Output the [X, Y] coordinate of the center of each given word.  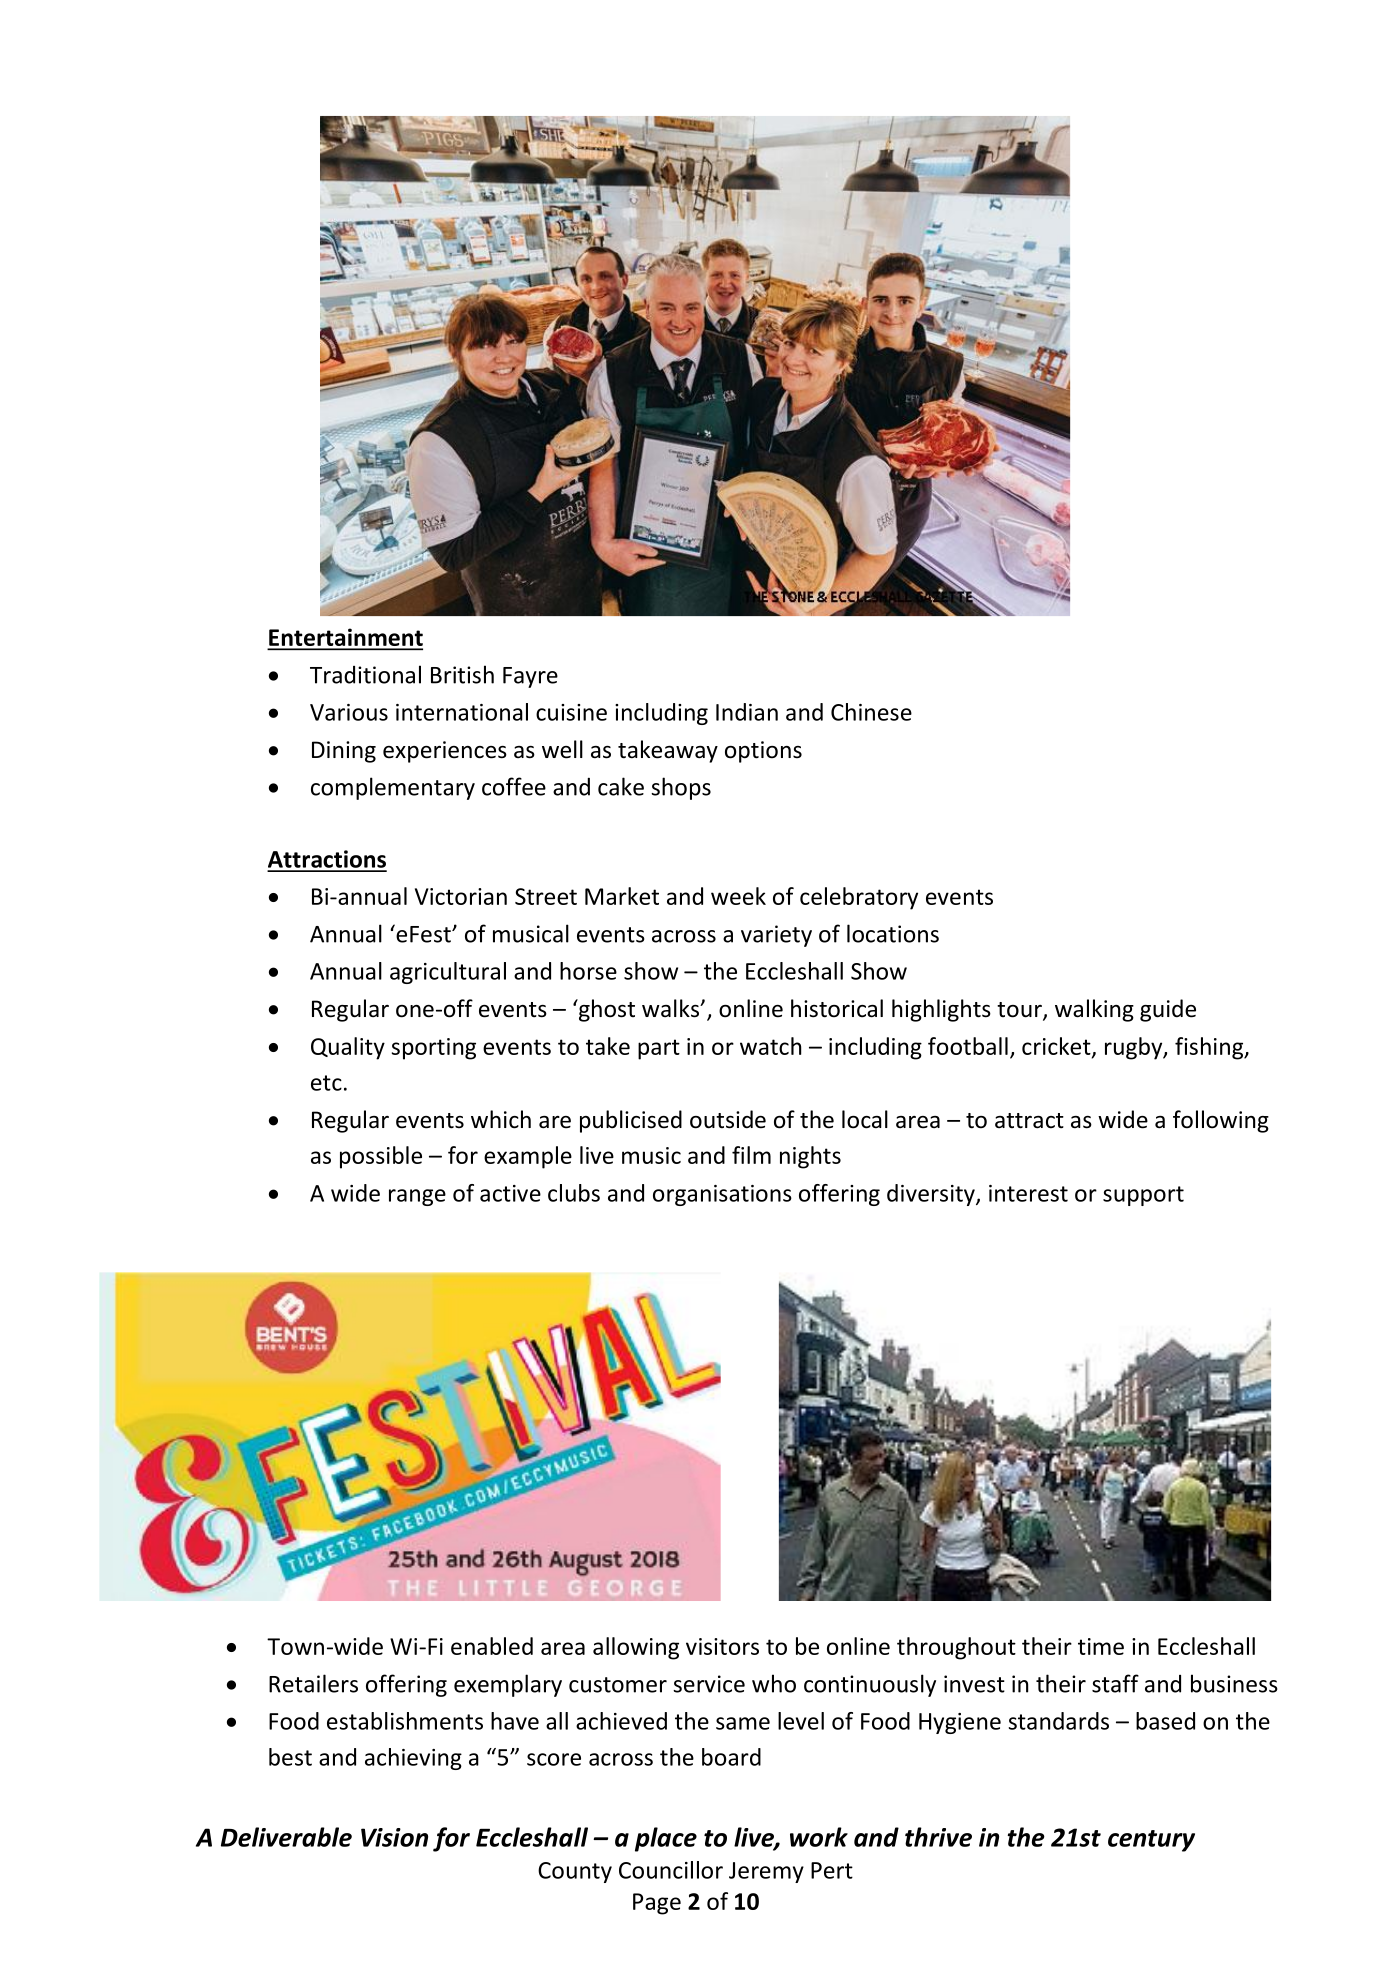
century [1151, 1841]
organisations [722, 1195]
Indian [747, 712]
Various [349, 712]
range [417, 1197]
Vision [394, 1837]
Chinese [871, 712]
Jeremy [766, 1872]
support [1143, 1196]
